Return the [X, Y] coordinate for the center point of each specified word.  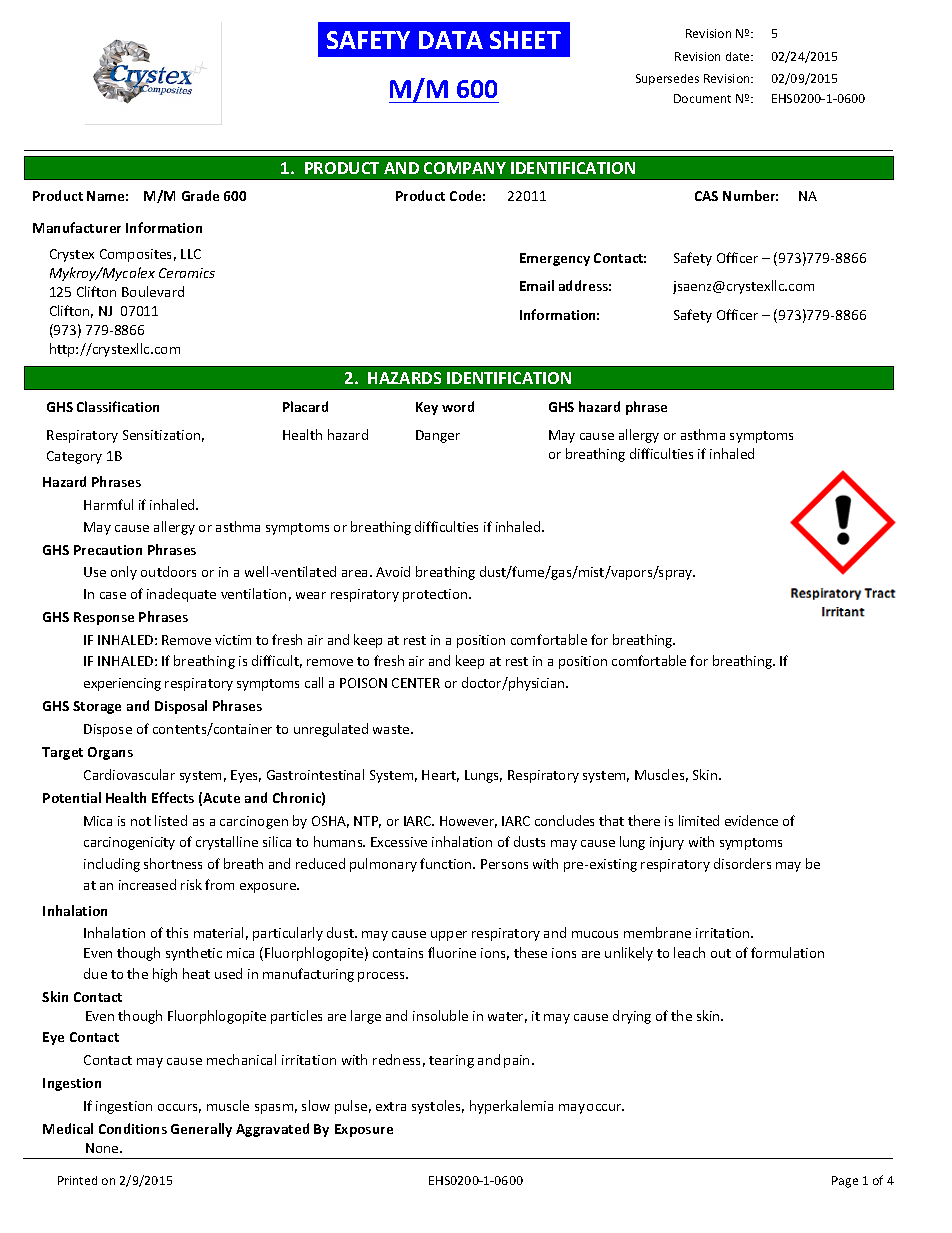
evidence [751, 820]
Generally [201, 1130]
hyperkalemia [511, 1107]
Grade [200, 195]
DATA [451, 40]
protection [436, 595]
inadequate [181, 595]
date [739, 56]
